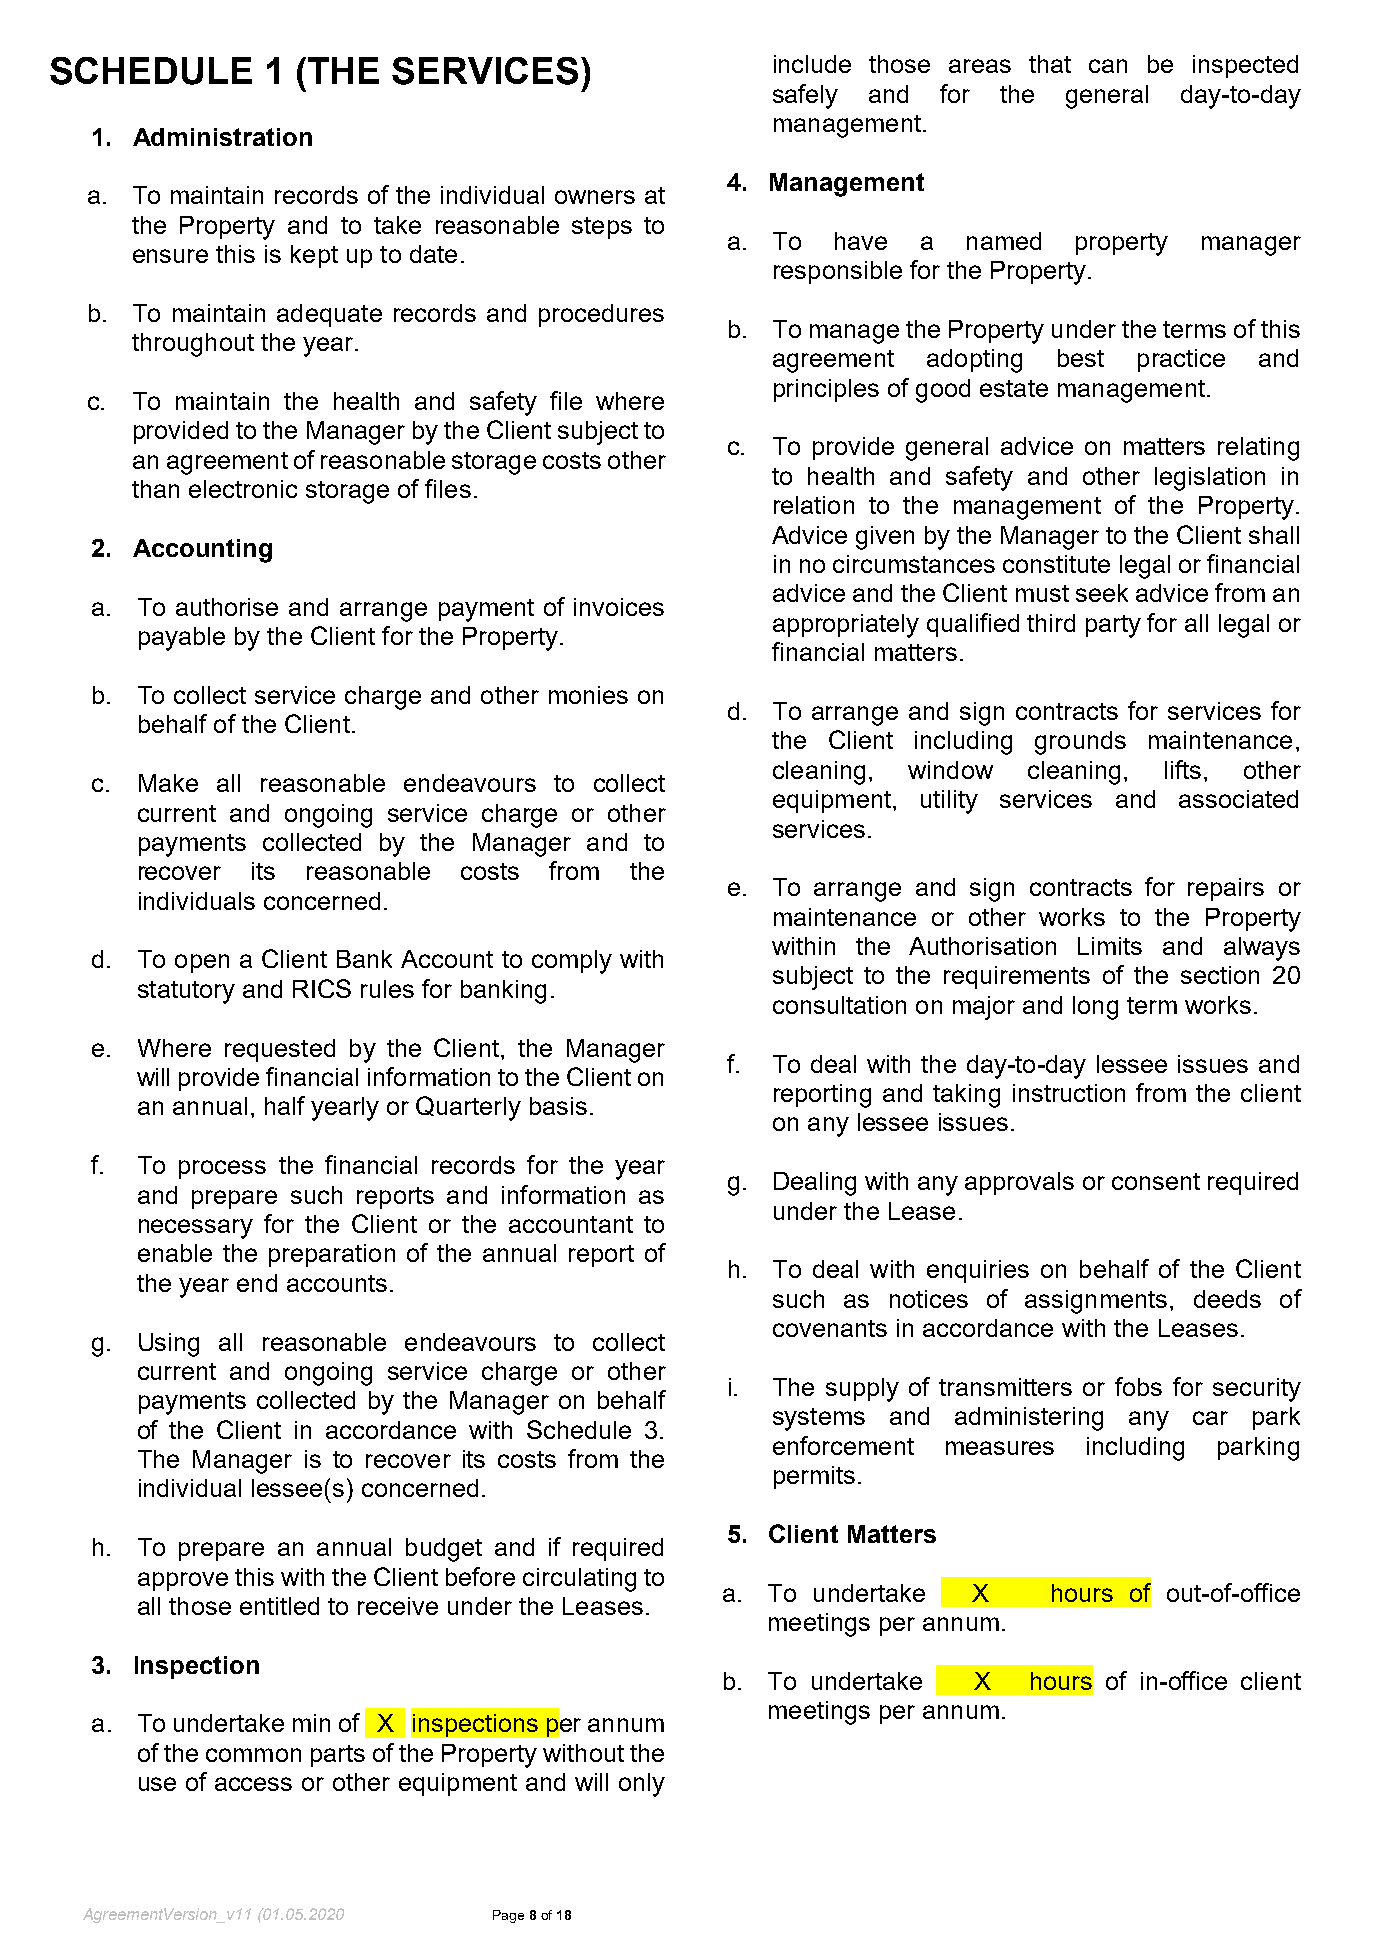 The image size is (1383, 1956). I want to click on only, so click(642, 1785).
